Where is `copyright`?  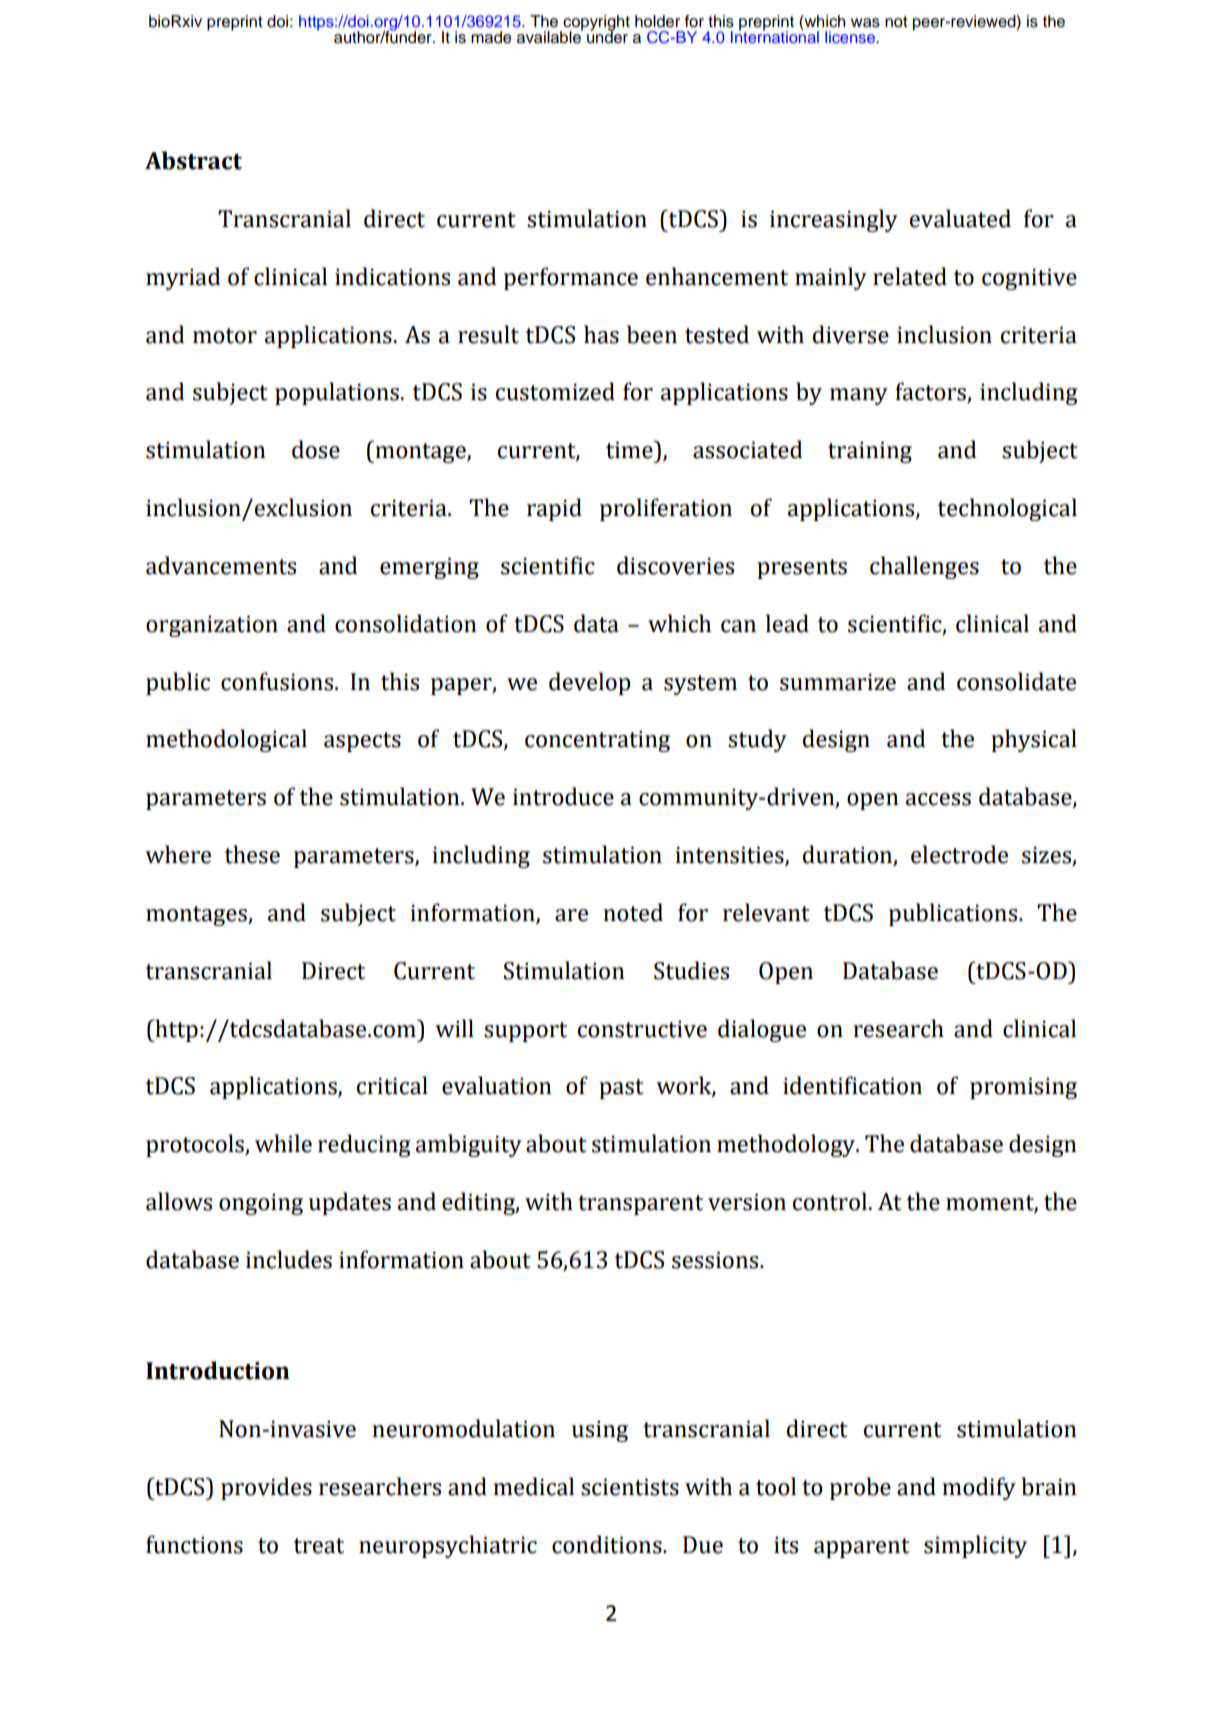 copyright is located at coordinates (595, 24).
